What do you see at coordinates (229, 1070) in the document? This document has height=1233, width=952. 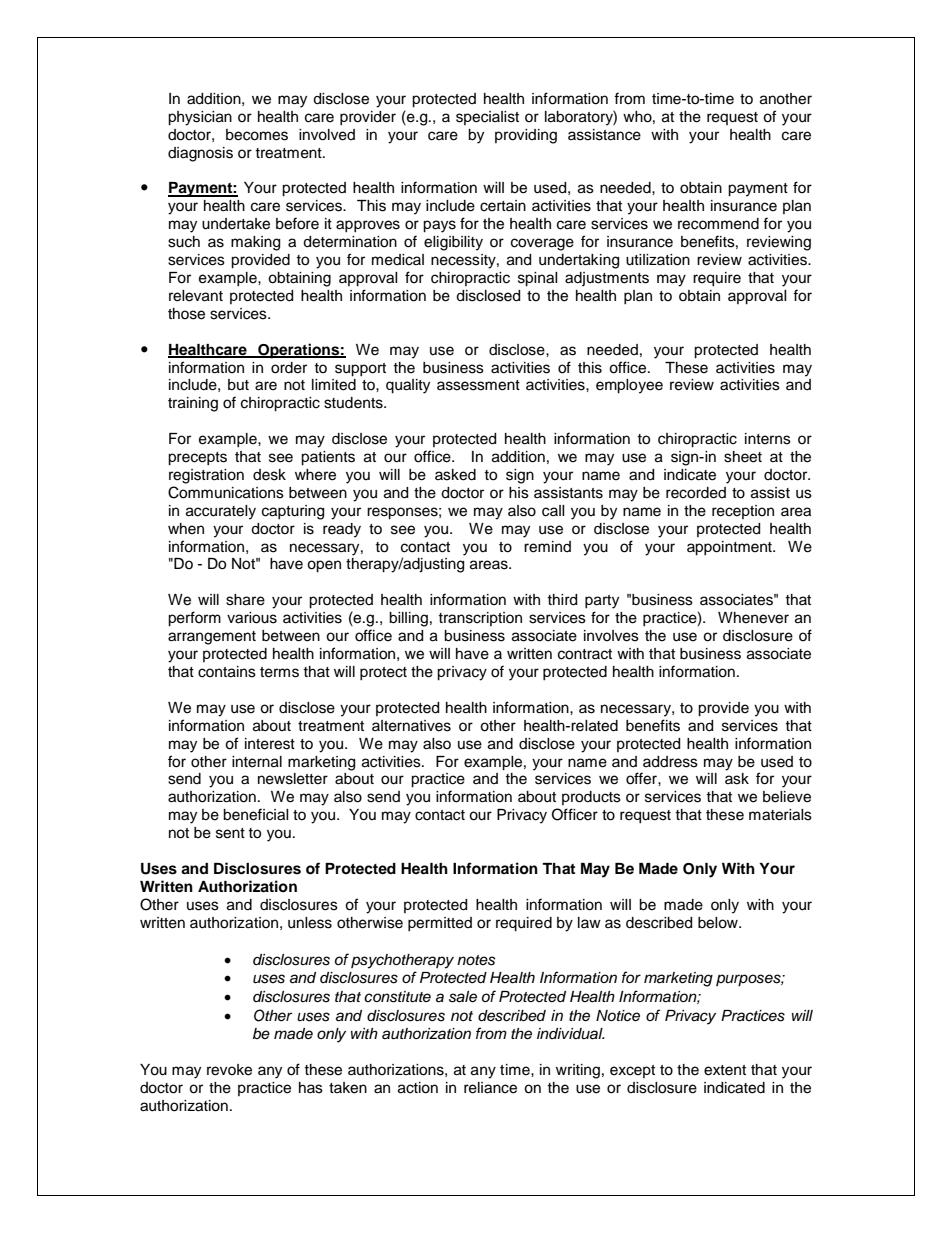 I see `revoke` at bounding box center [229, 1070].
